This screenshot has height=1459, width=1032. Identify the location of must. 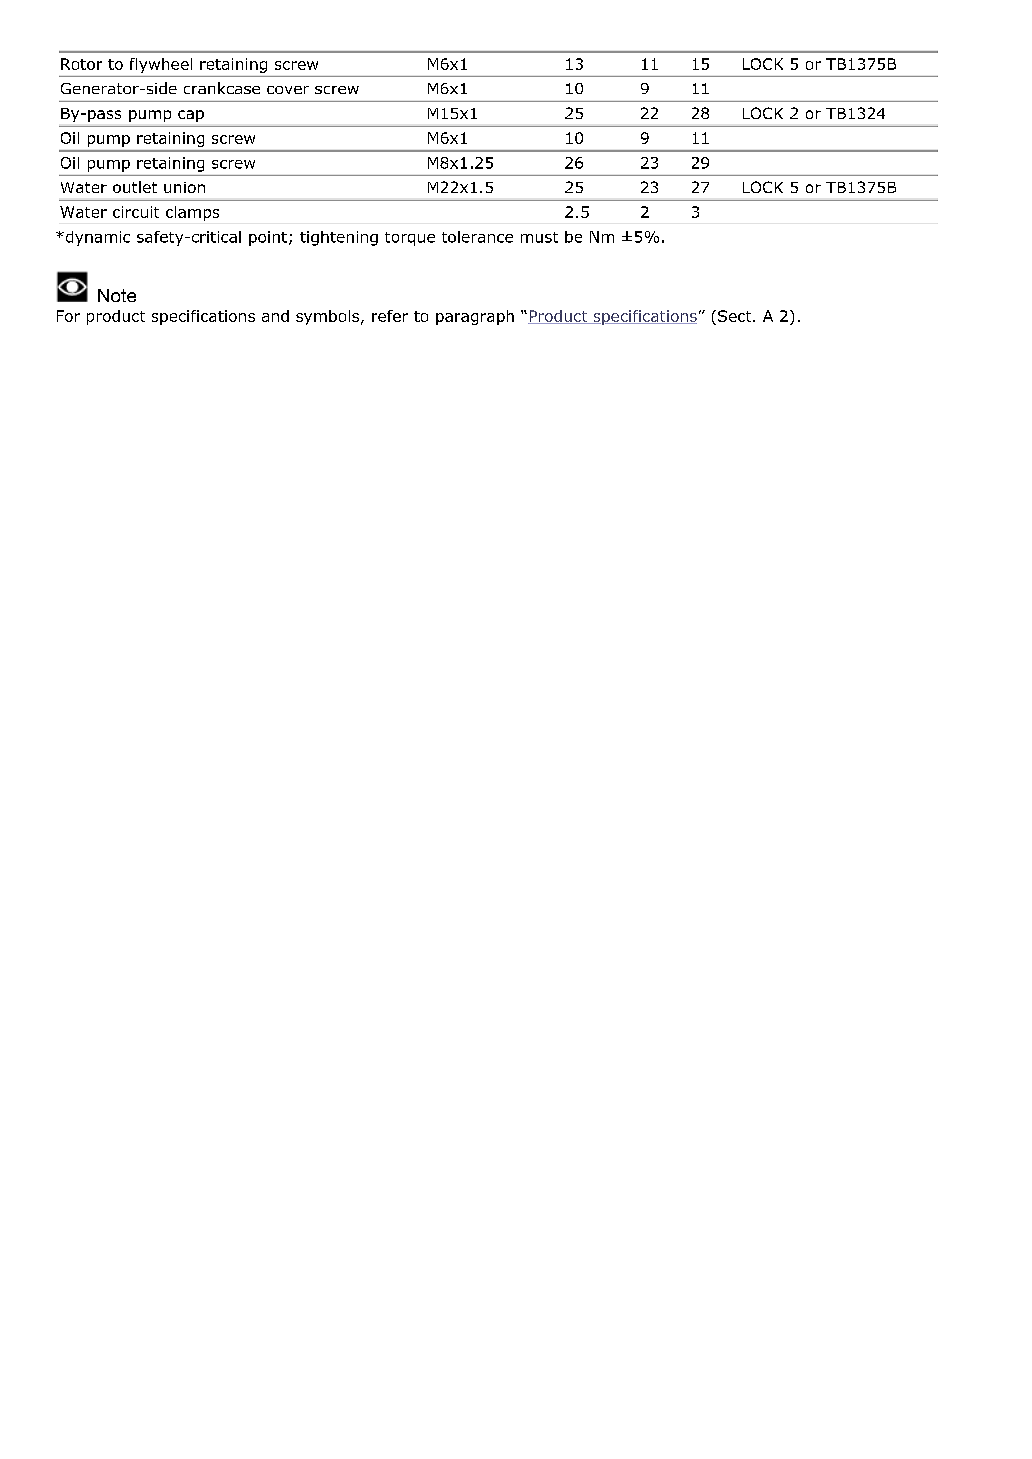
(539, 237).
